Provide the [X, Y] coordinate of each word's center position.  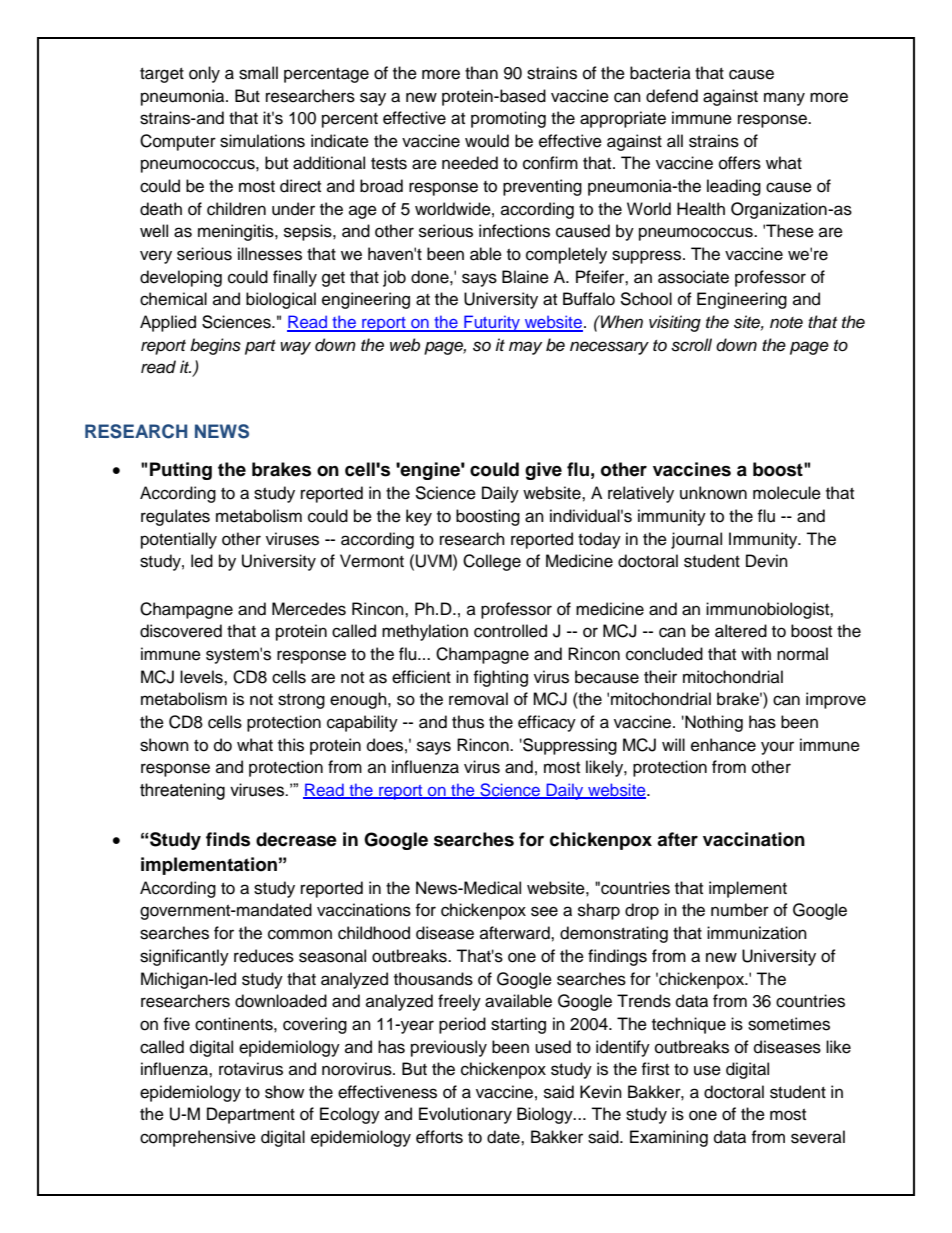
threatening [182, 791]
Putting [181, 471]
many [784, 99]
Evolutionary [465, 1115]
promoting [508, 119]
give [543, 471]
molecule [787, 493]
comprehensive [198, 1138]
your [777, 748]
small [258, 73]
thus [468, 722]
